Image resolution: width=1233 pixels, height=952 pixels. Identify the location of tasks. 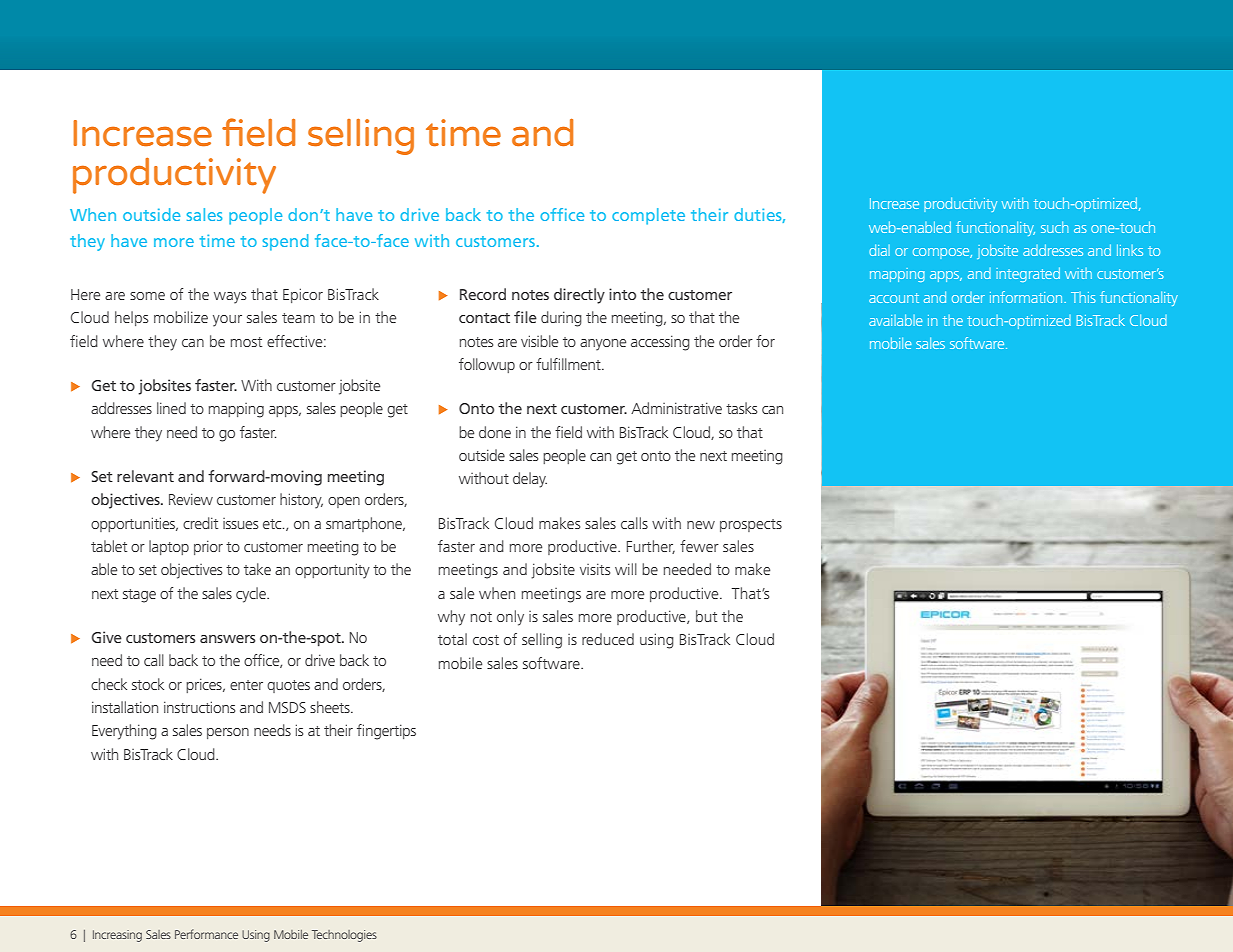
(741, 408).
